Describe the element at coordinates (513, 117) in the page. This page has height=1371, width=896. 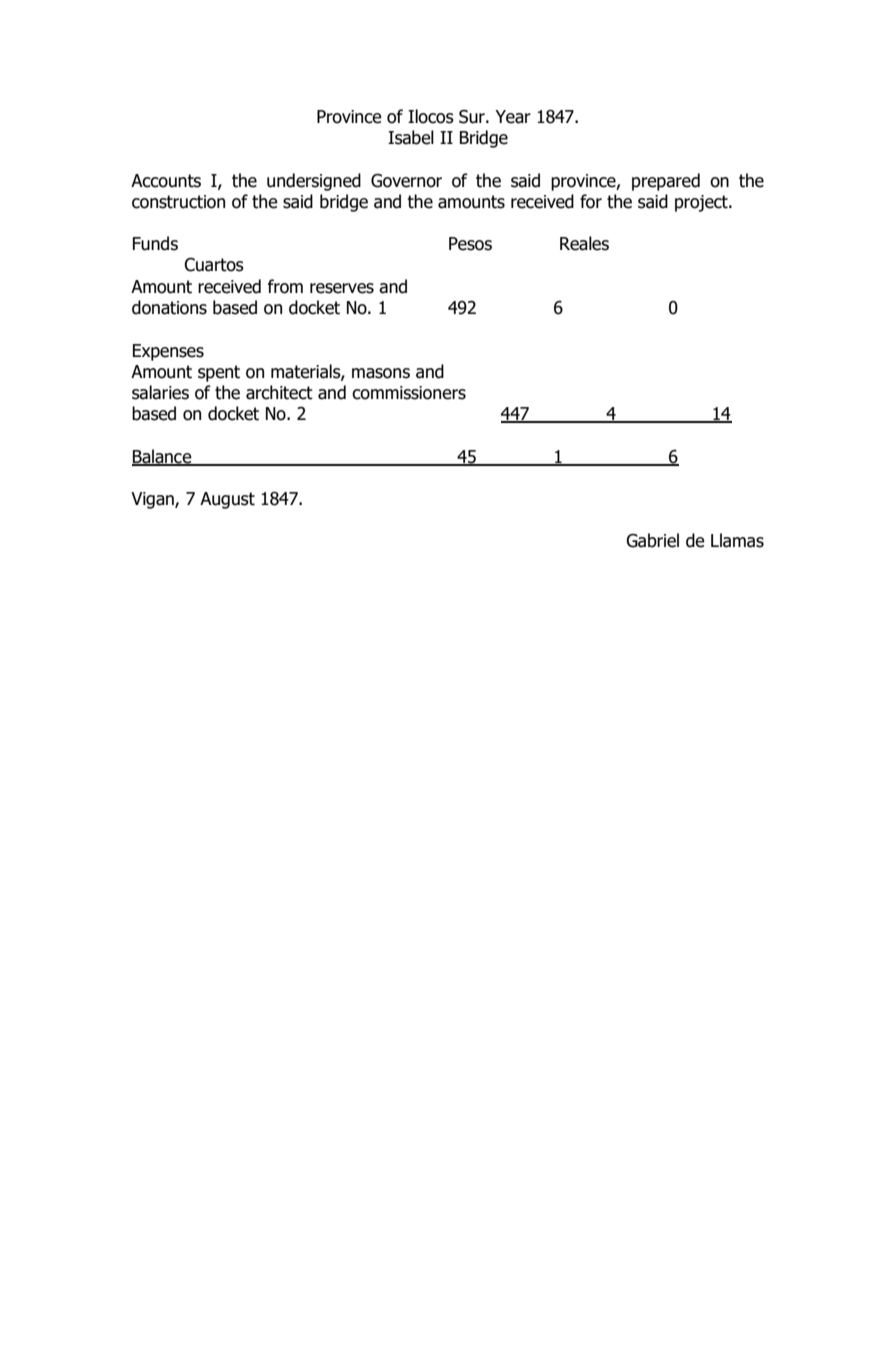
I see `Year` at that location.
